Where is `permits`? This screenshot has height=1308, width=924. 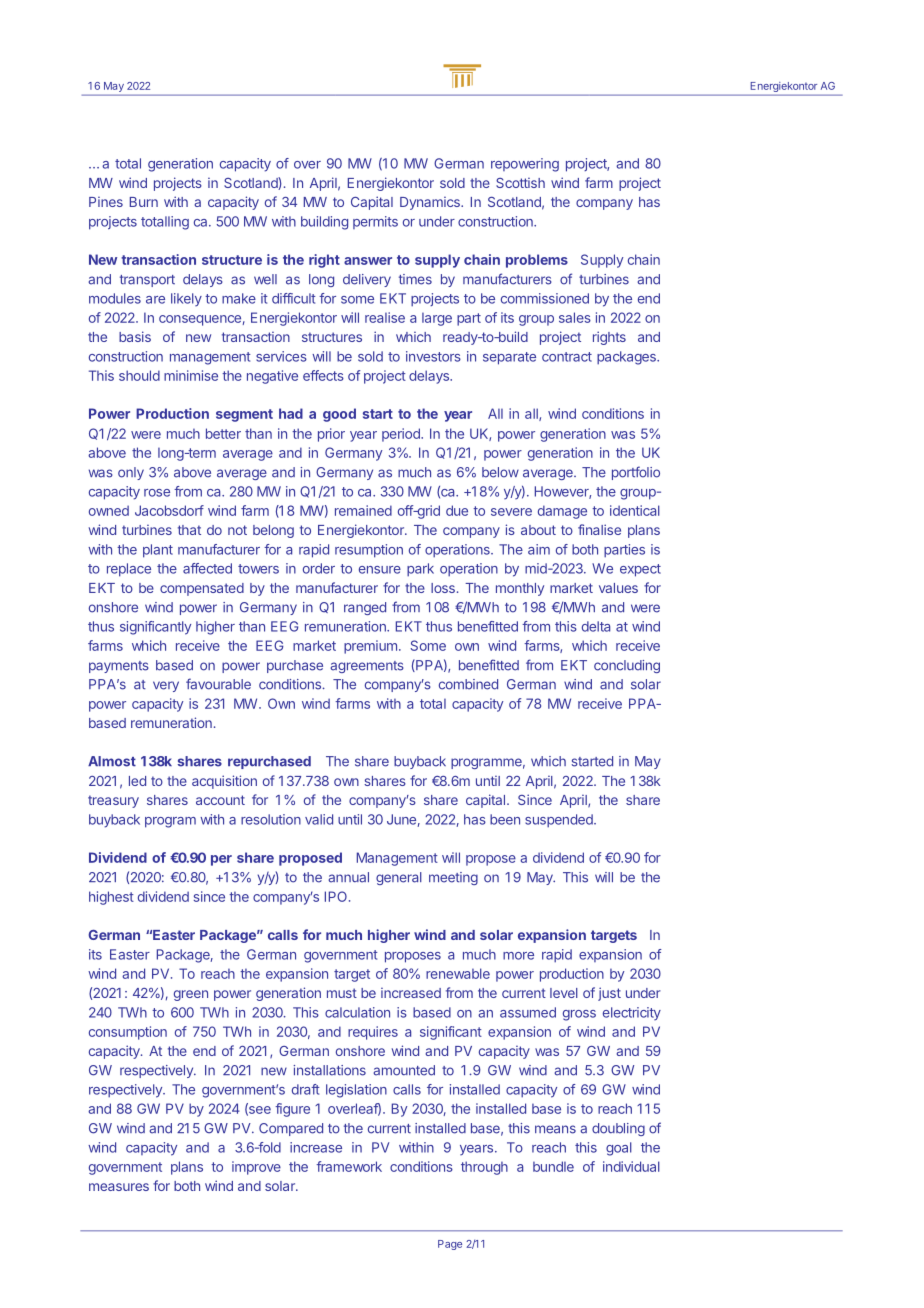
permits is located at coordinates (375, 222).
